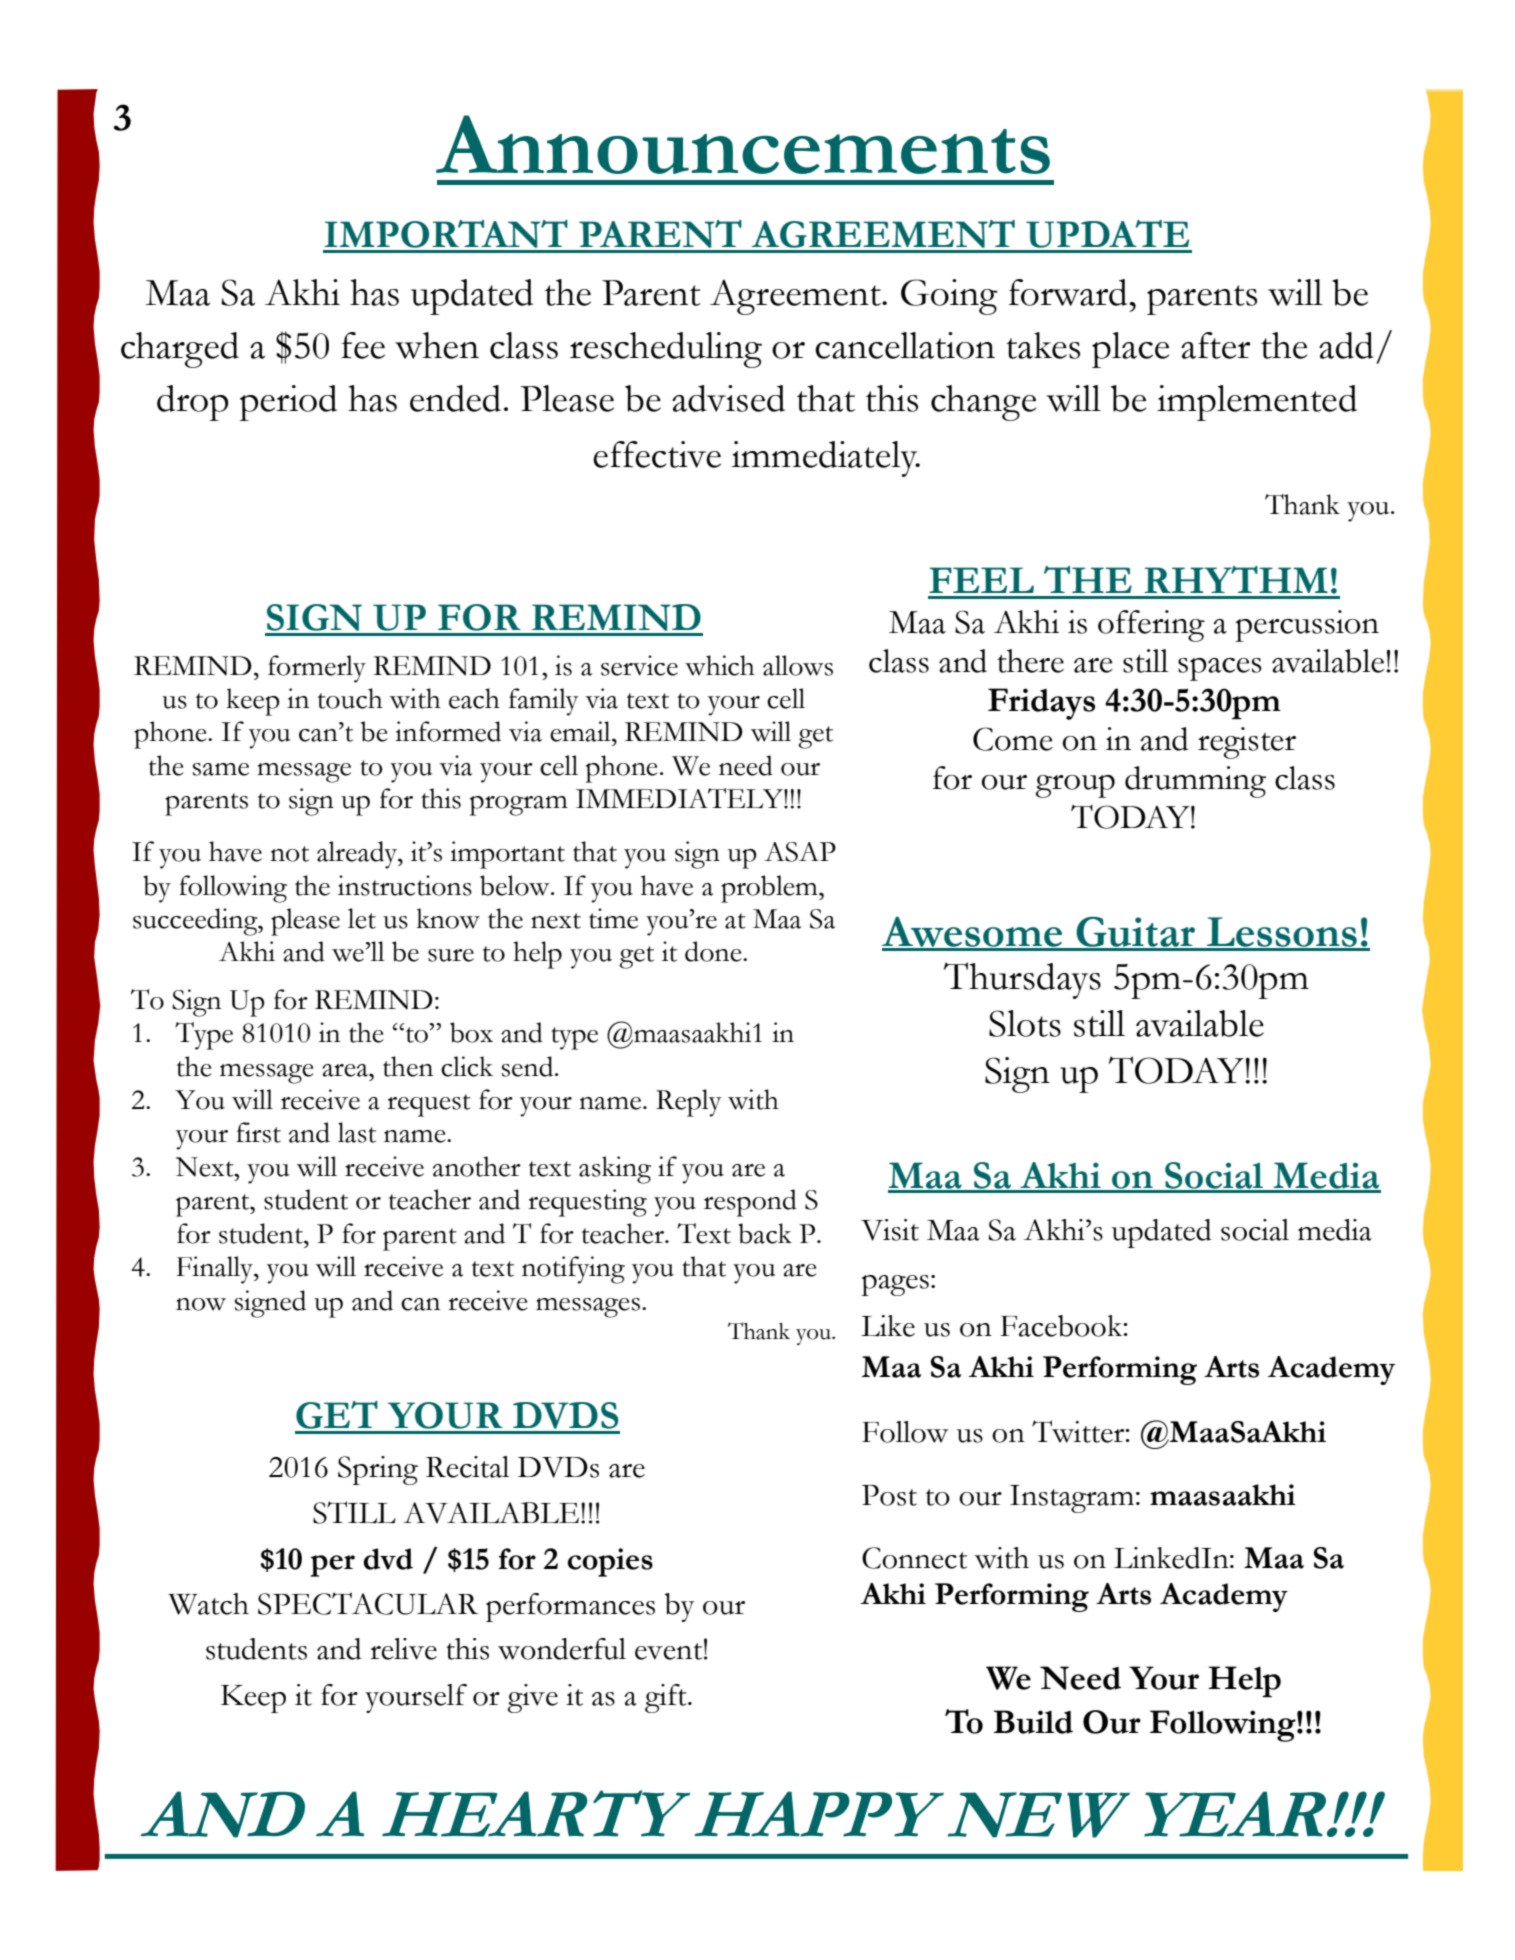 The image size is (1515, 1960). Describe the element at coordinates (1151, 626) in the document. I see `offering` at that location.
